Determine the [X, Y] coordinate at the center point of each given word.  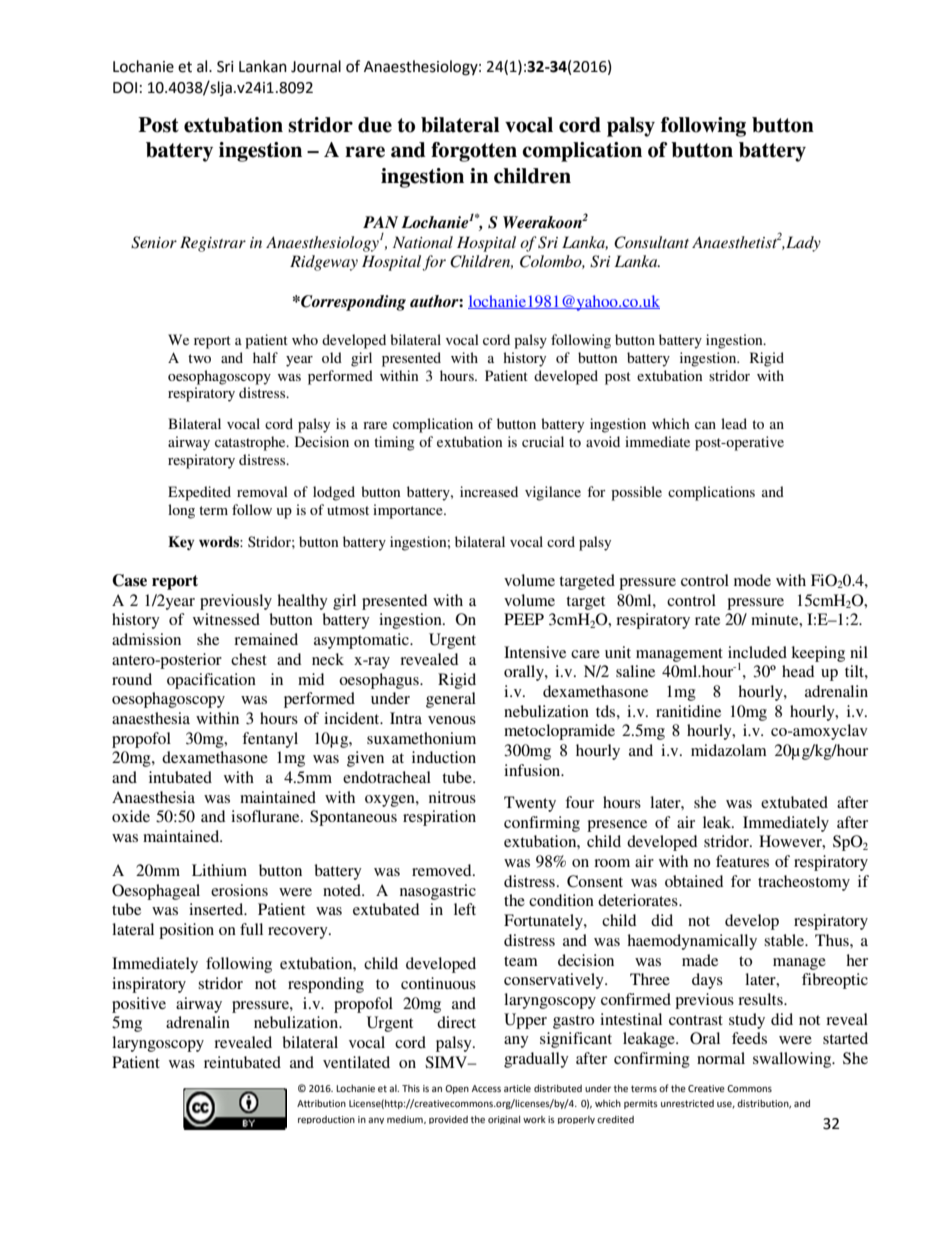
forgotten [474, 152]
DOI [125, 88]
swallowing [793, 1060]
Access [486, 1088]
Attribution [321, 1103]
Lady [802, 244]
